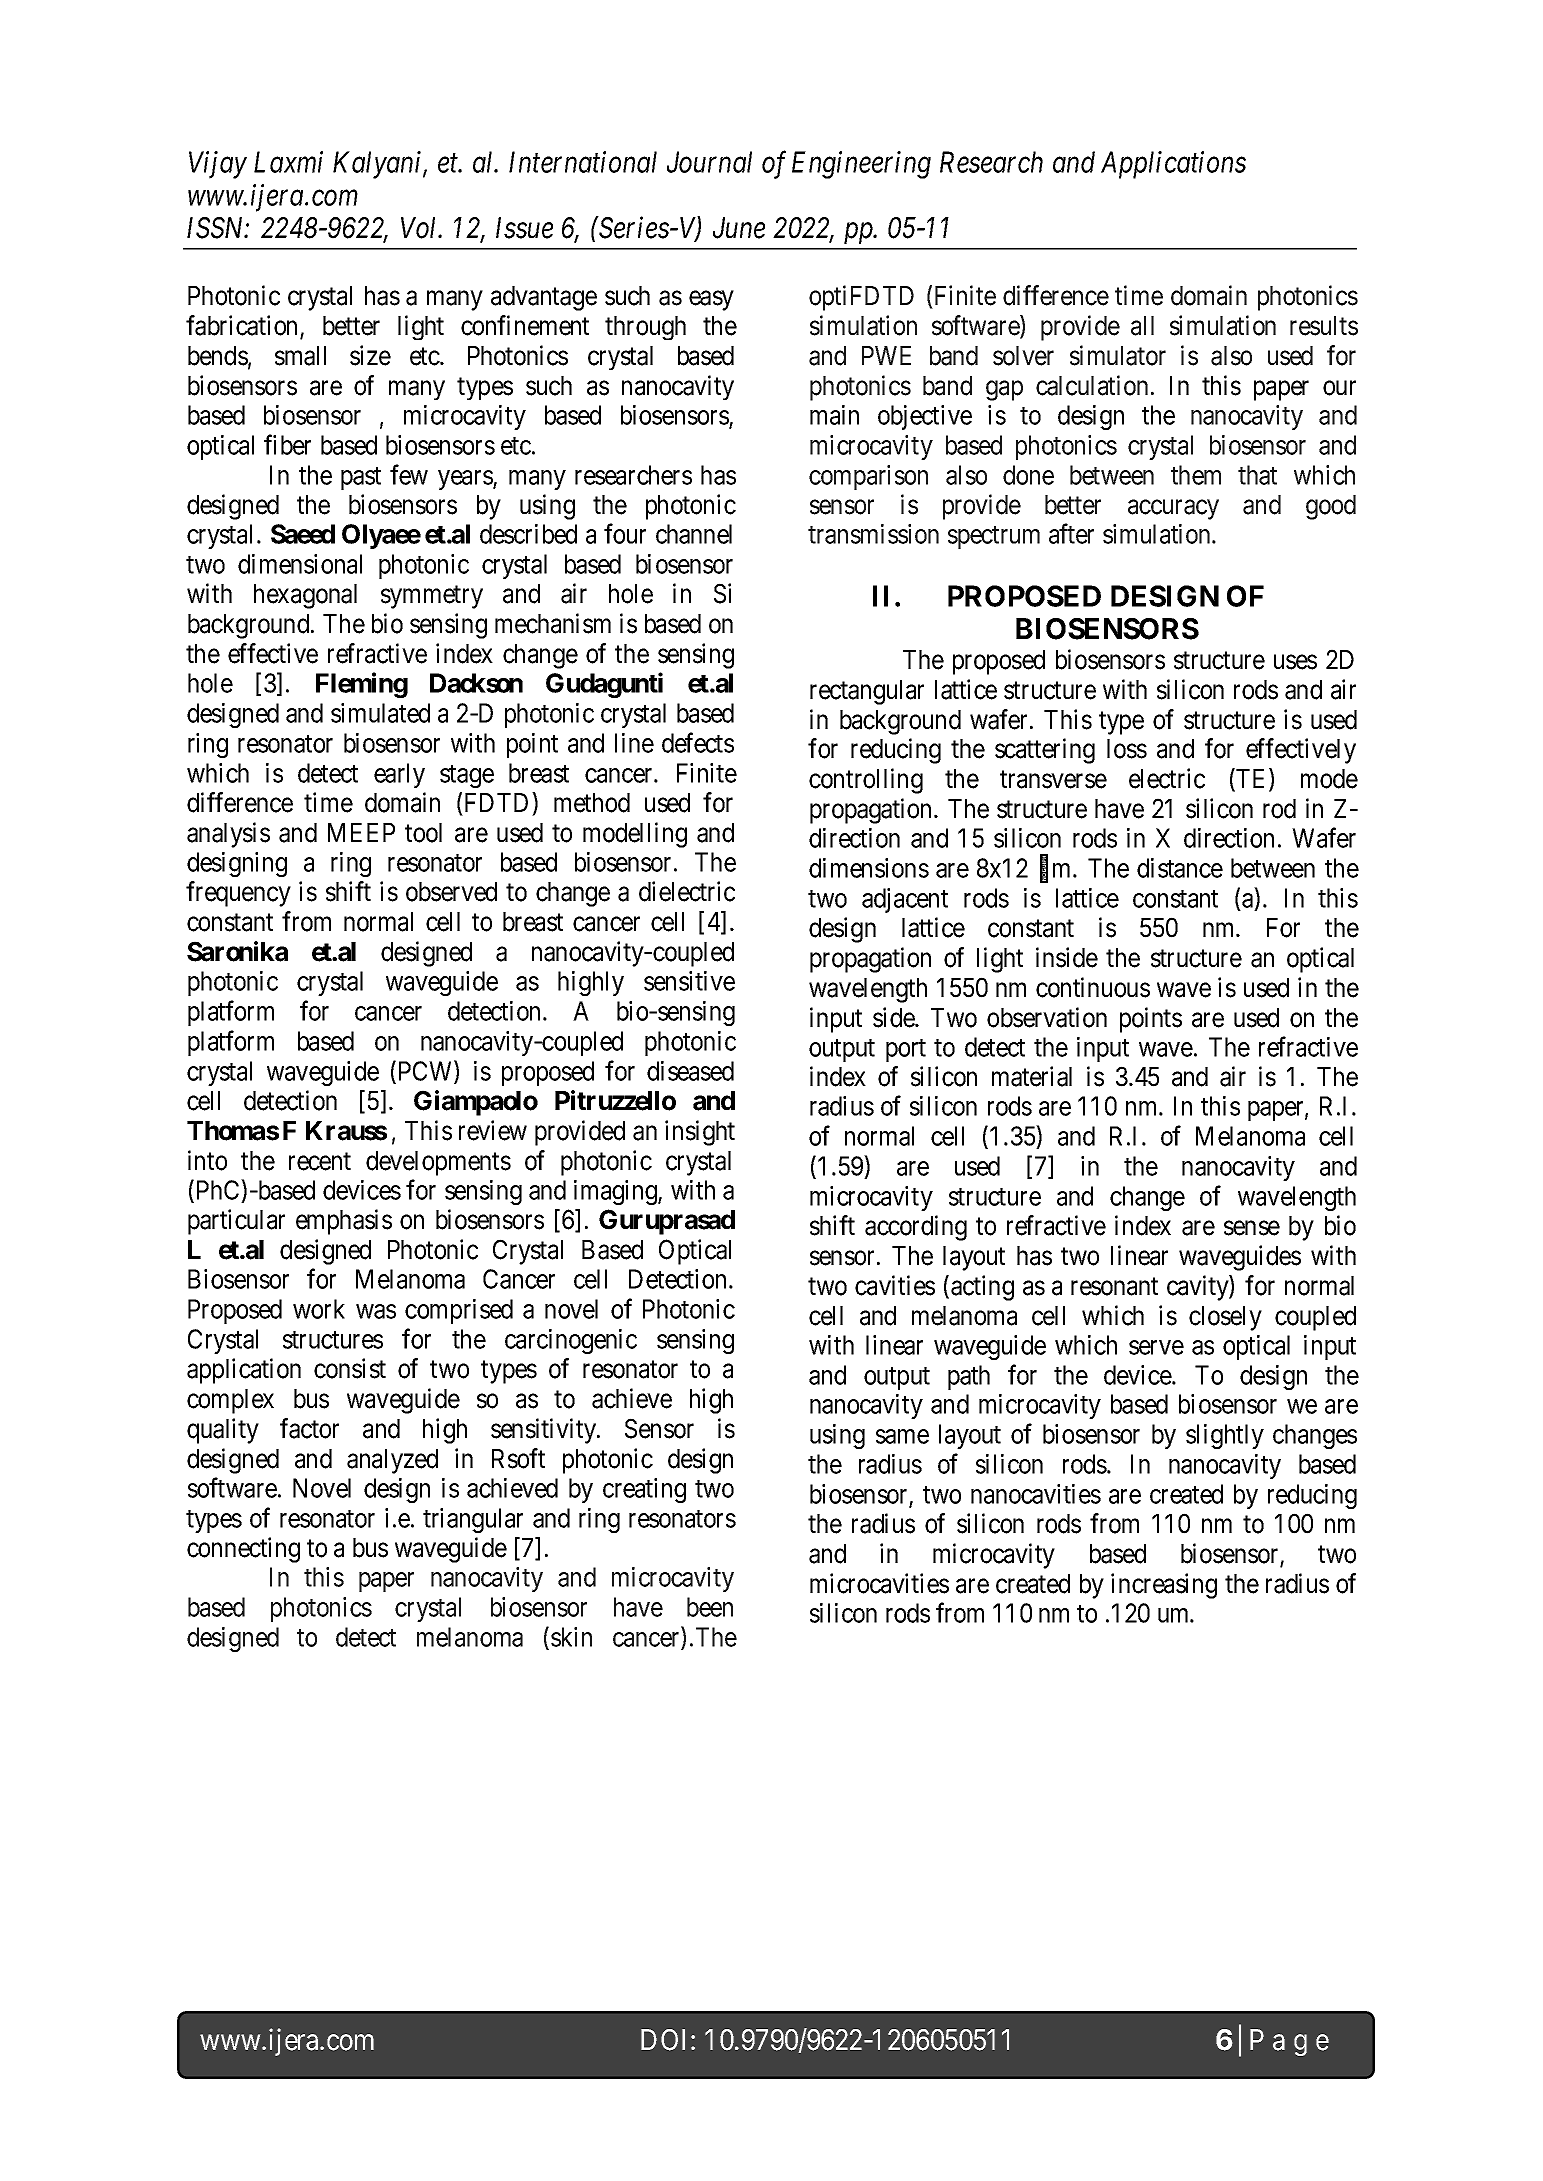 This page has width=1543, height=2181. What do you see at coordinates (1252, 1228) in the page?
I see `sense` at bounding box center [1252, 1228].
